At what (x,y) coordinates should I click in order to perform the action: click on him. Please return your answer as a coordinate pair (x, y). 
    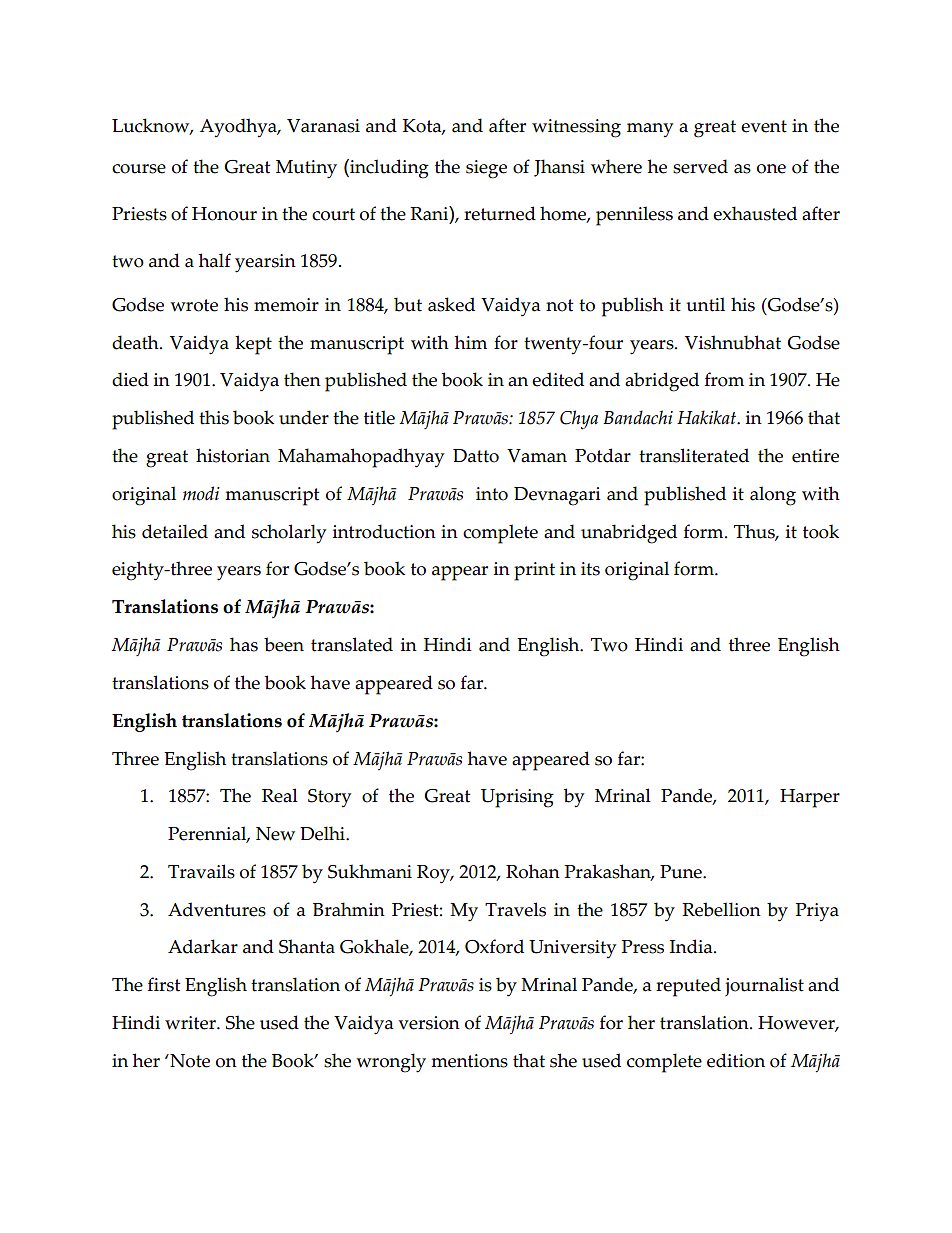
    Looking at the image, I should click on (471, 342).
